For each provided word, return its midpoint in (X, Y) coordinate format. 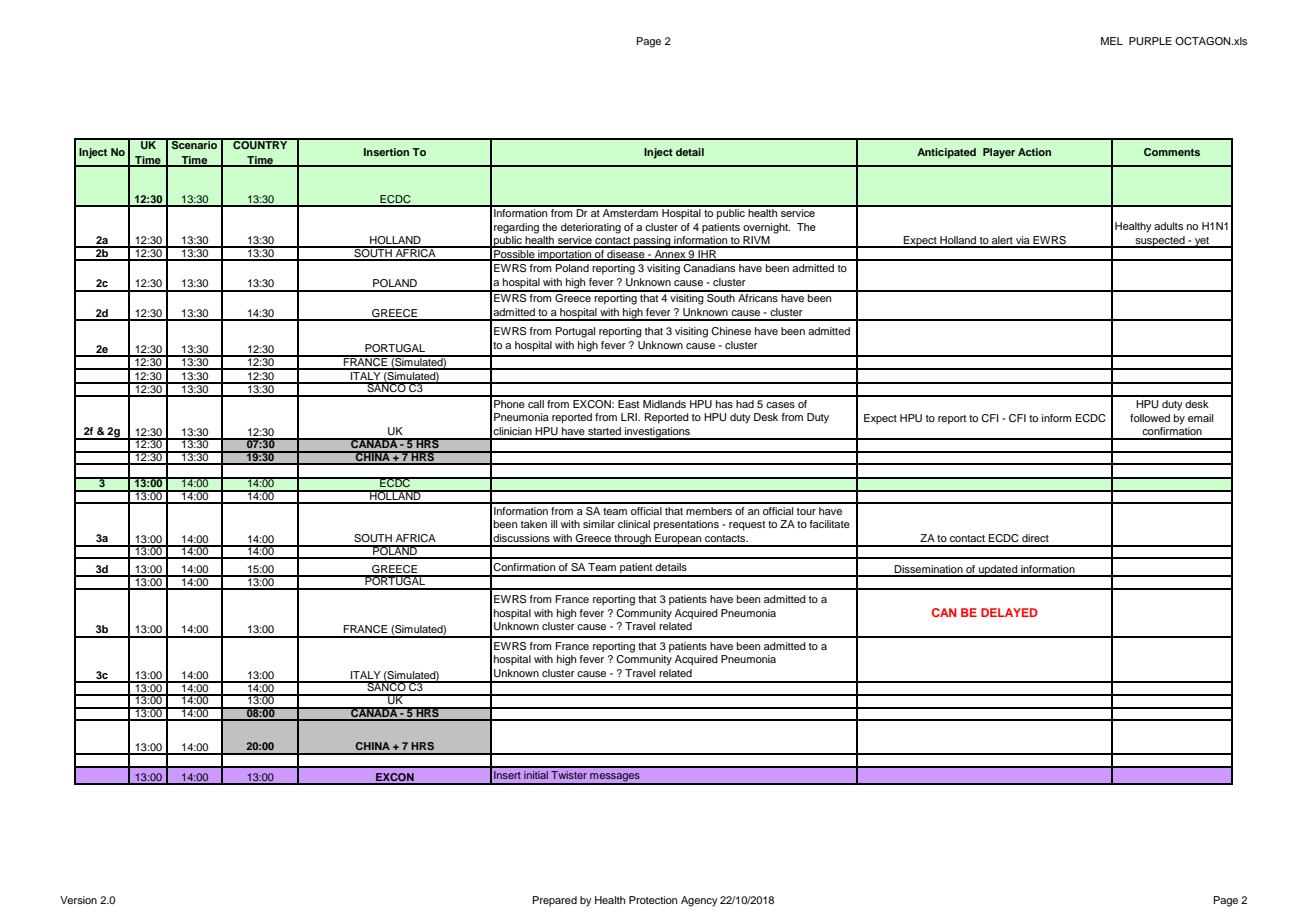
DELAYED (1009, 612)
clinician (512, 431)
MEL (1112, 41)
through (632, 540)
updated (998, 571)
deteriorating (591, 228)
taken (534, 524)
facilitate (830, 524)
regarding (516, 228)
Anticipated (946, 153)
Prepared (555, 901)
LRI (630, 417)
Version (78, 900)
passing (652, 242)
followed (1150, 418)
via (1023, 241)
